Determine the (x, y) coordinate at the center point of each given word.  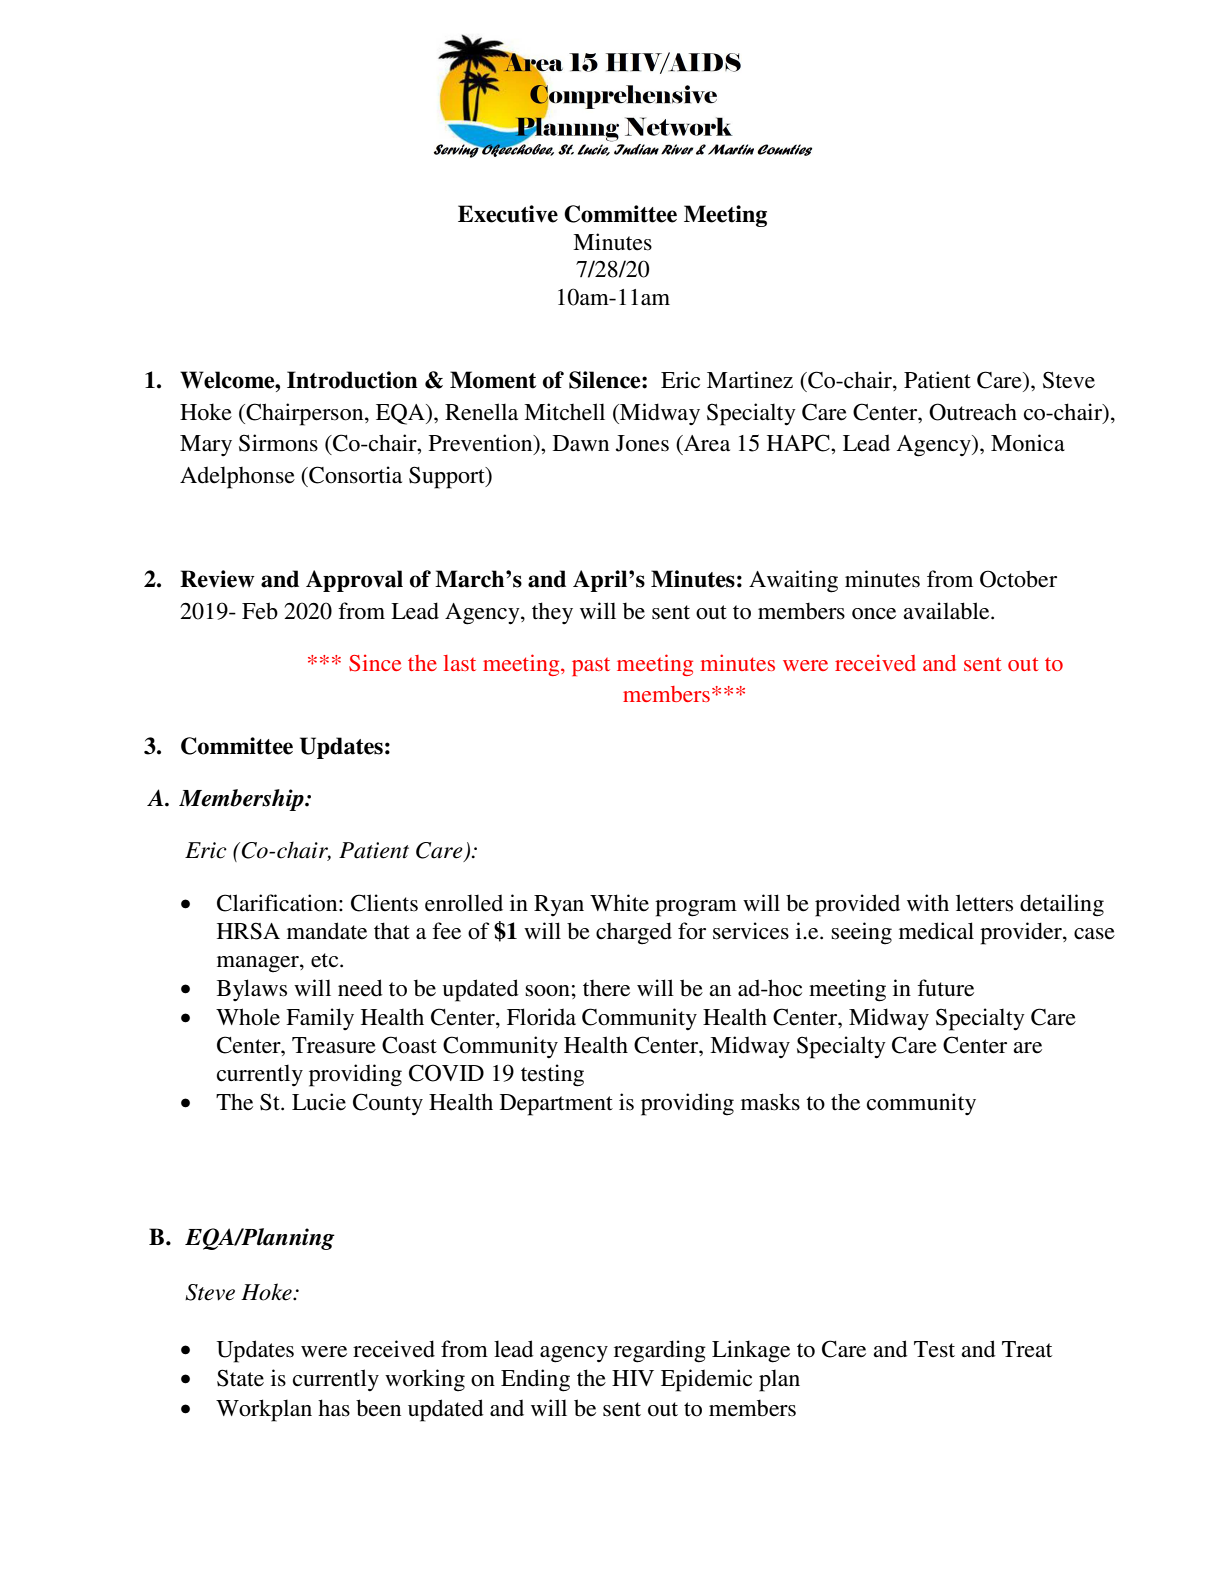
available (947, 611)
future (945, 988)
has (334, 1408)
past (591, 666)
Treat (1027, 1349)
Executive (508, 214)
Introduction (352, 380)
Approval (354, 581)
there (606, 988)
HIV (633, 1378)
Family (320, 1019)
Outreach (973, 412)
